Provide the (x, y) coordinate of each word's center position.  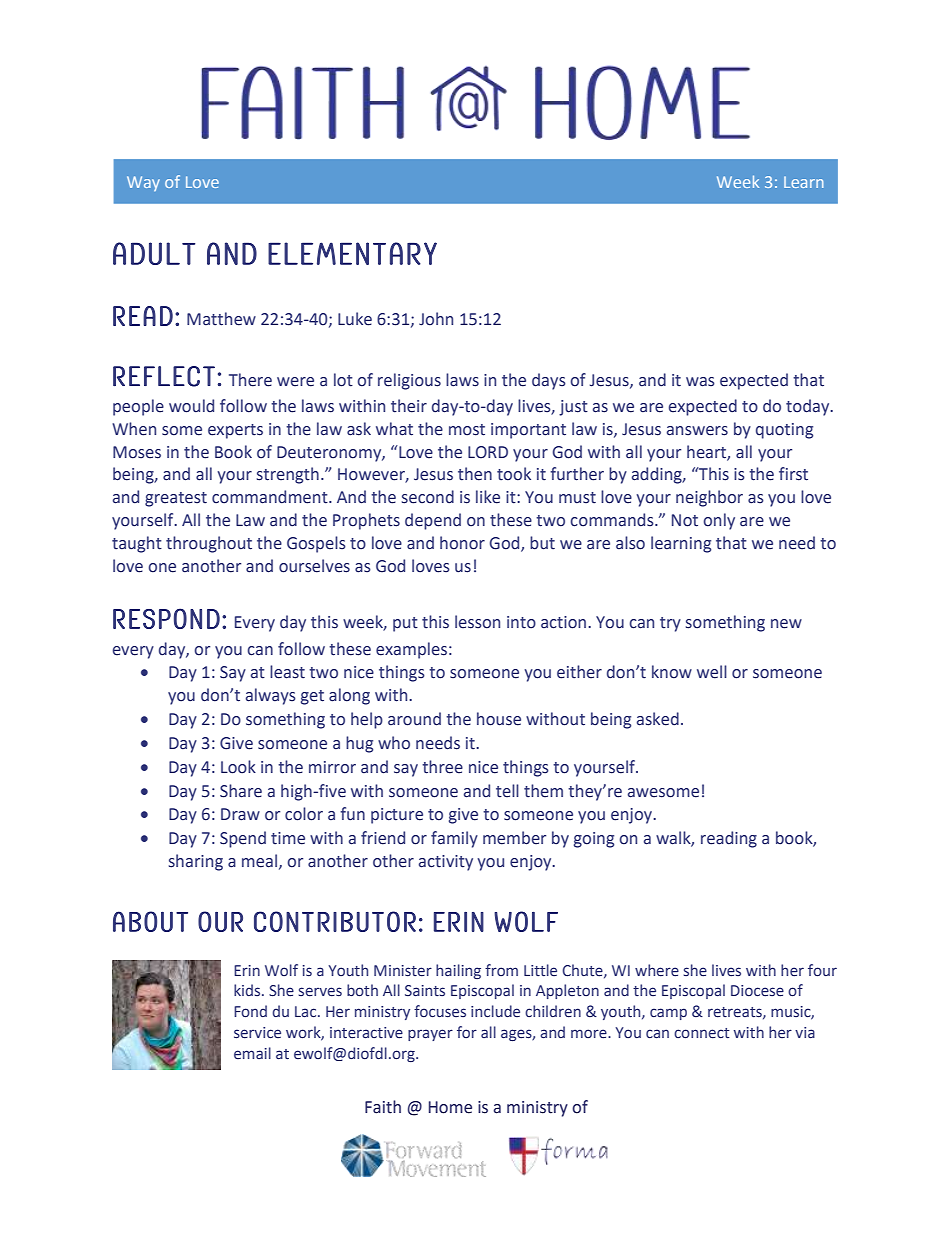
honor (462, 543)
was (700, 382)
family (454, 839)
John (436, 319)
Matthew (221, 319)
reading (729, 839)
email (252, 1053)
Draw (240, 814)
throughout (209, 544)
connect (702, 1033)
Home (450, 1107)
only (719, 521)
